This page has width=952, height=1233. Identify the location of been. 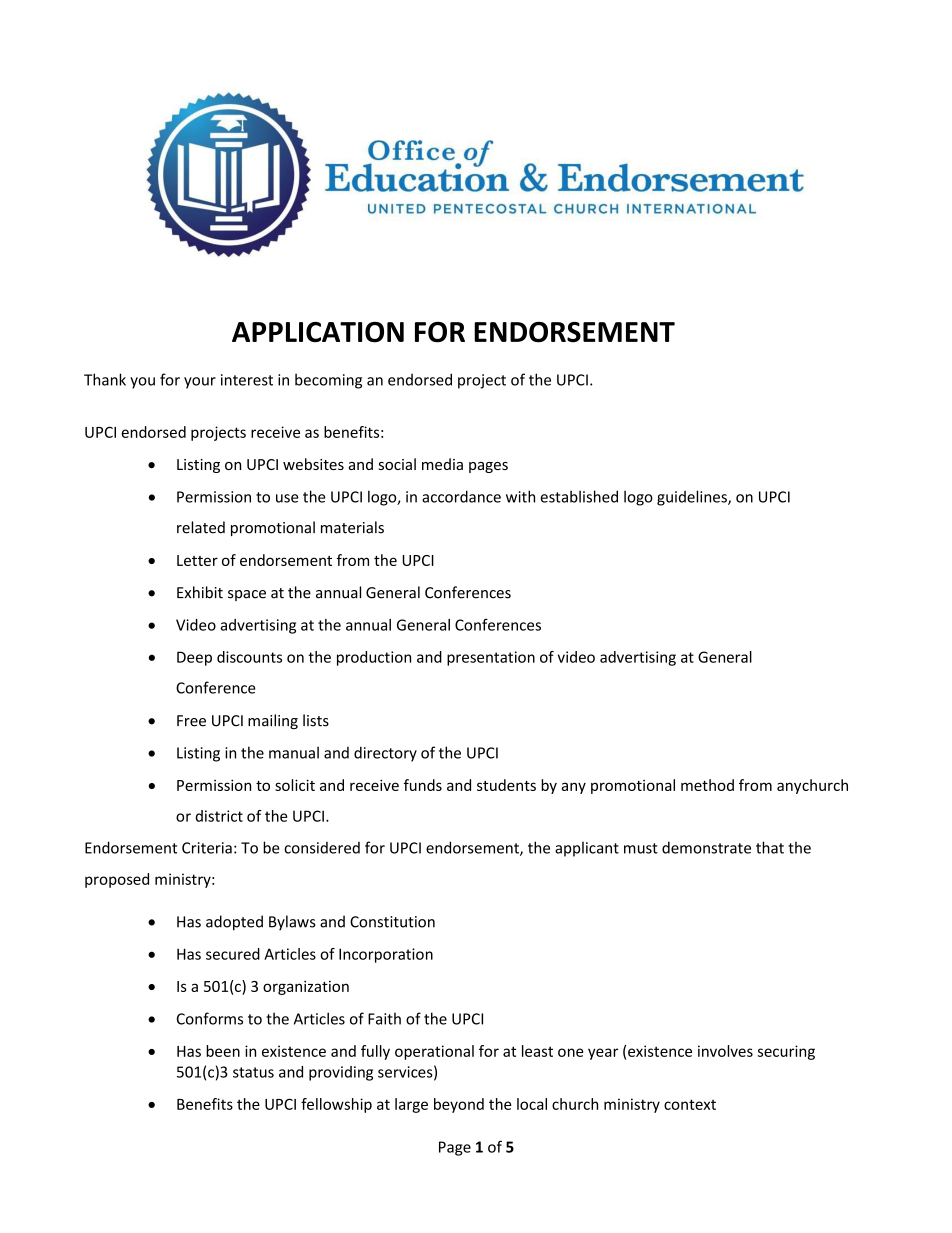
(223, 1051).
